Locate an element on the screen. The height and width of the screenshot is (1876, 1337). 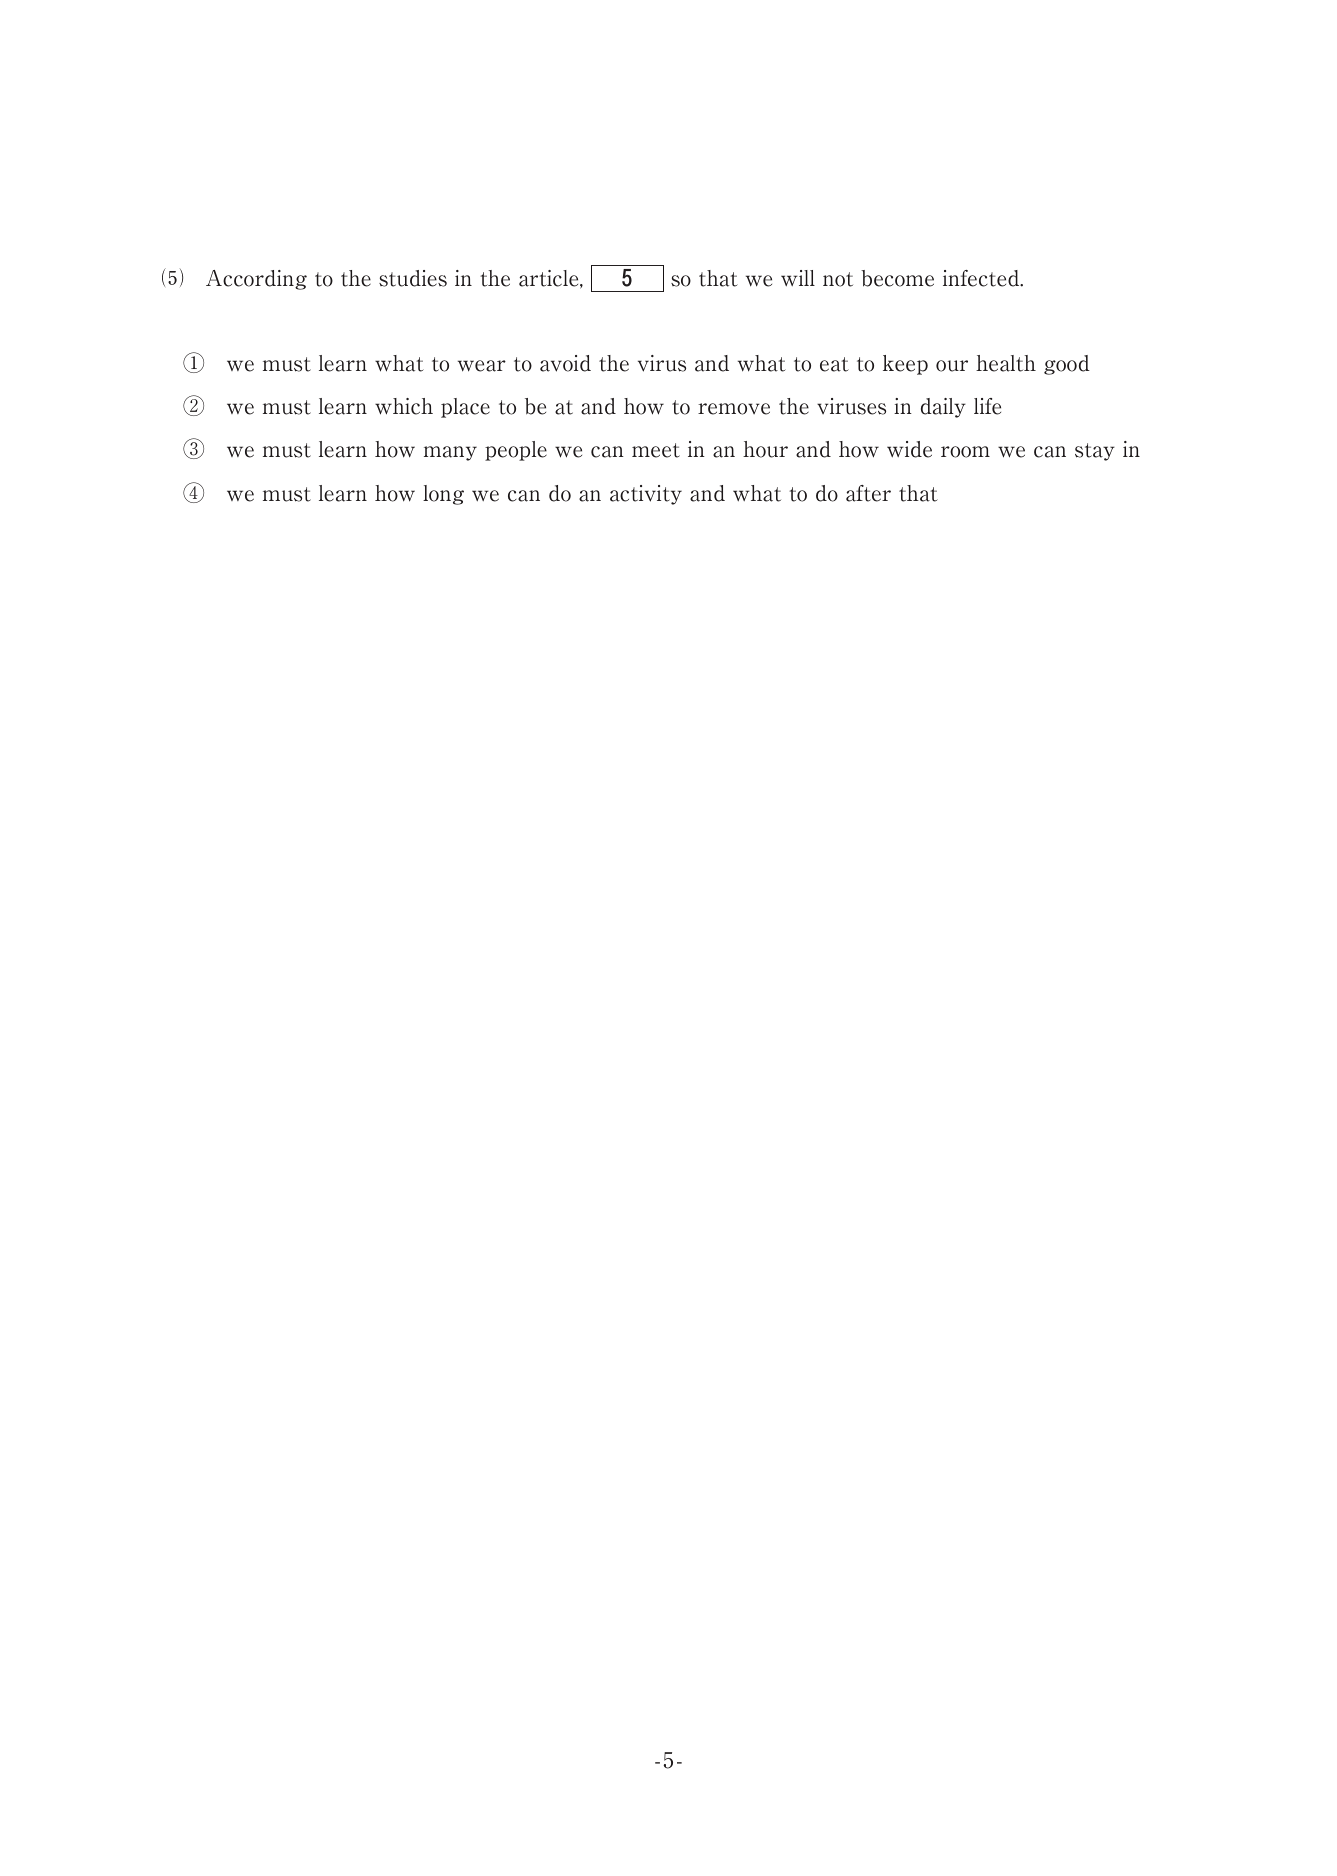
infected is located at coordinates (982, 278).
